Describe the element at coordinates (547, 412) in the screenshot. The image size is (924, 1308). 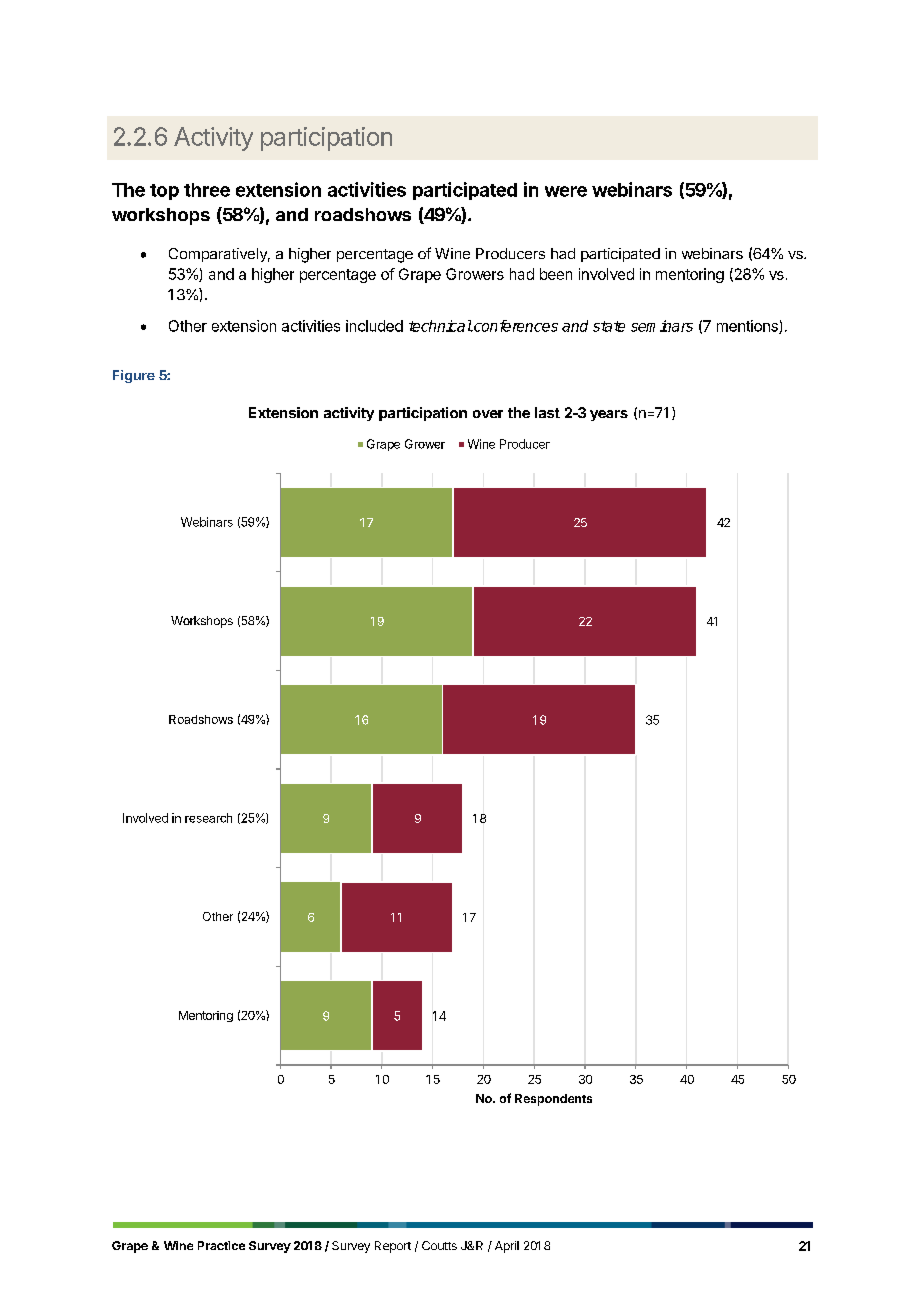
I see `last` at that location.
